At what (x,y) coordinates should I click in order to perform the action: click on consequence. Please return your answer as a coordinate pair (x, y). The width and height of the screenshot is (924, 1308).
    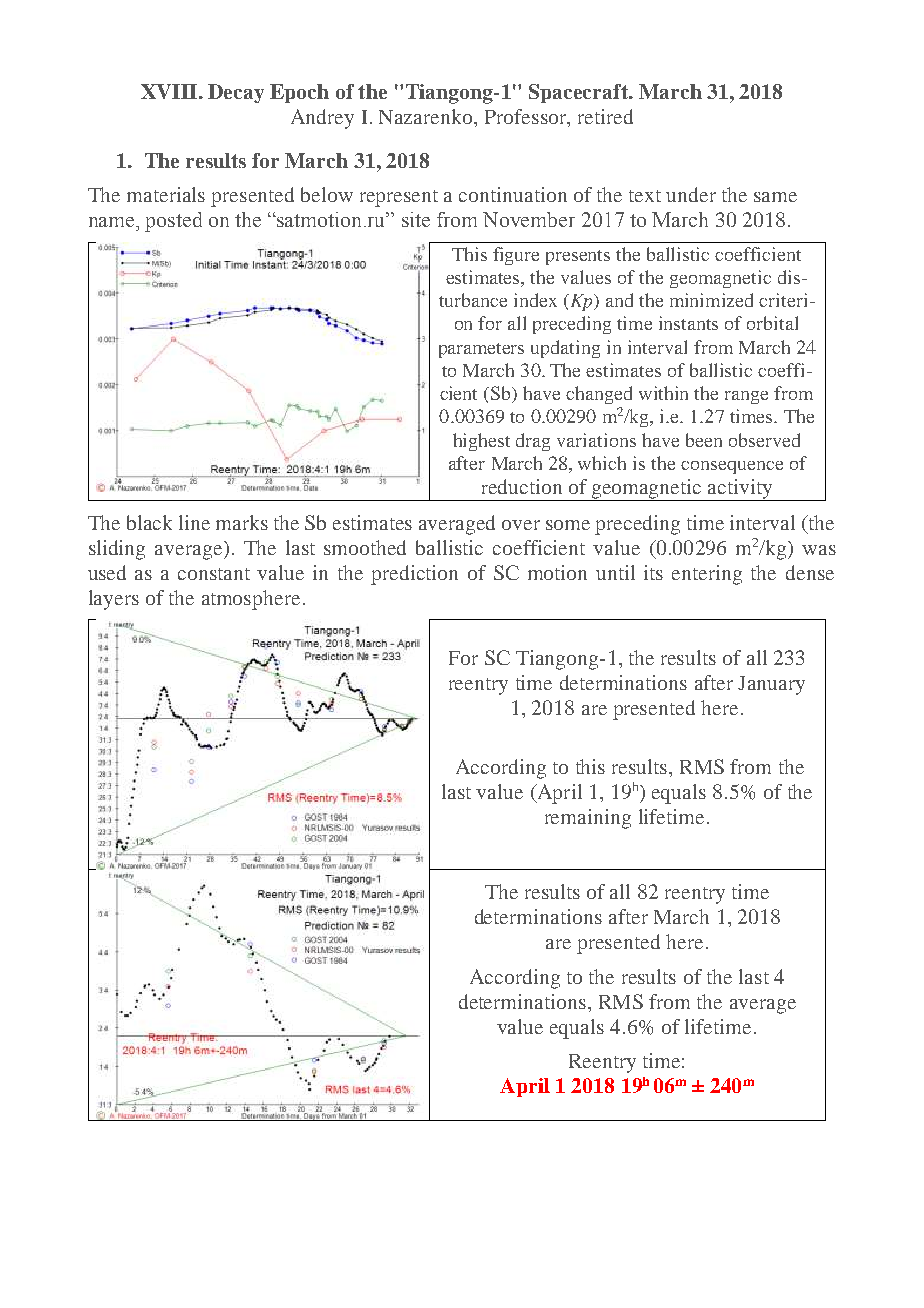
    Looking at the image, I should click on (732, 467).
